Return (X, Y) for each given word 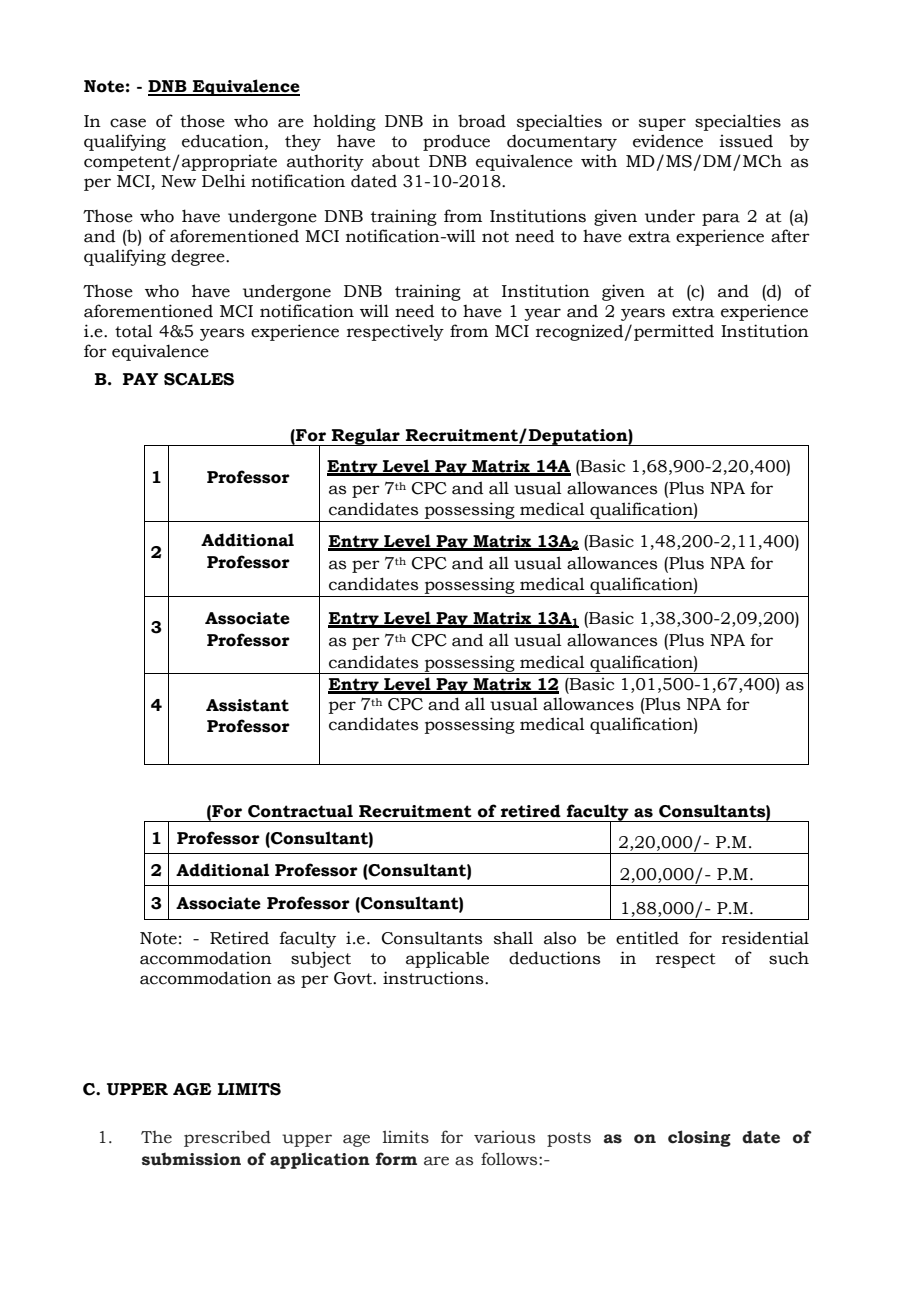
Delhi (224, 181)
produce (456, 142)
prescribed (227, 1138)
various (504, 1137)
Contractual (300, 811)
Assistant (247, 705)
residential (765, 938)
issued (746, 141)
